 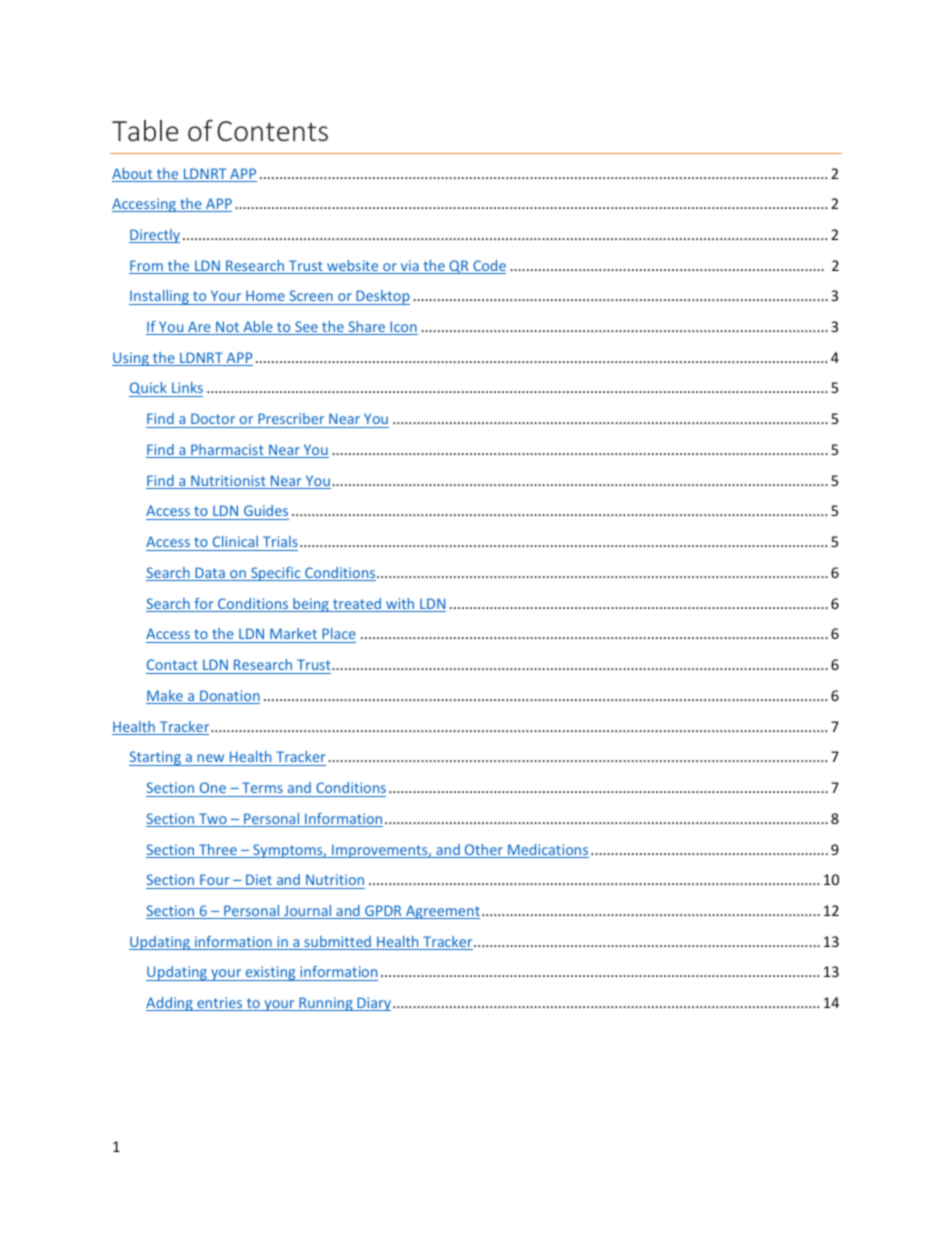 What do you see at coordinates (170, 1004) in the screenshot?
I see `Adding` at bounding box center [170, 1004].
